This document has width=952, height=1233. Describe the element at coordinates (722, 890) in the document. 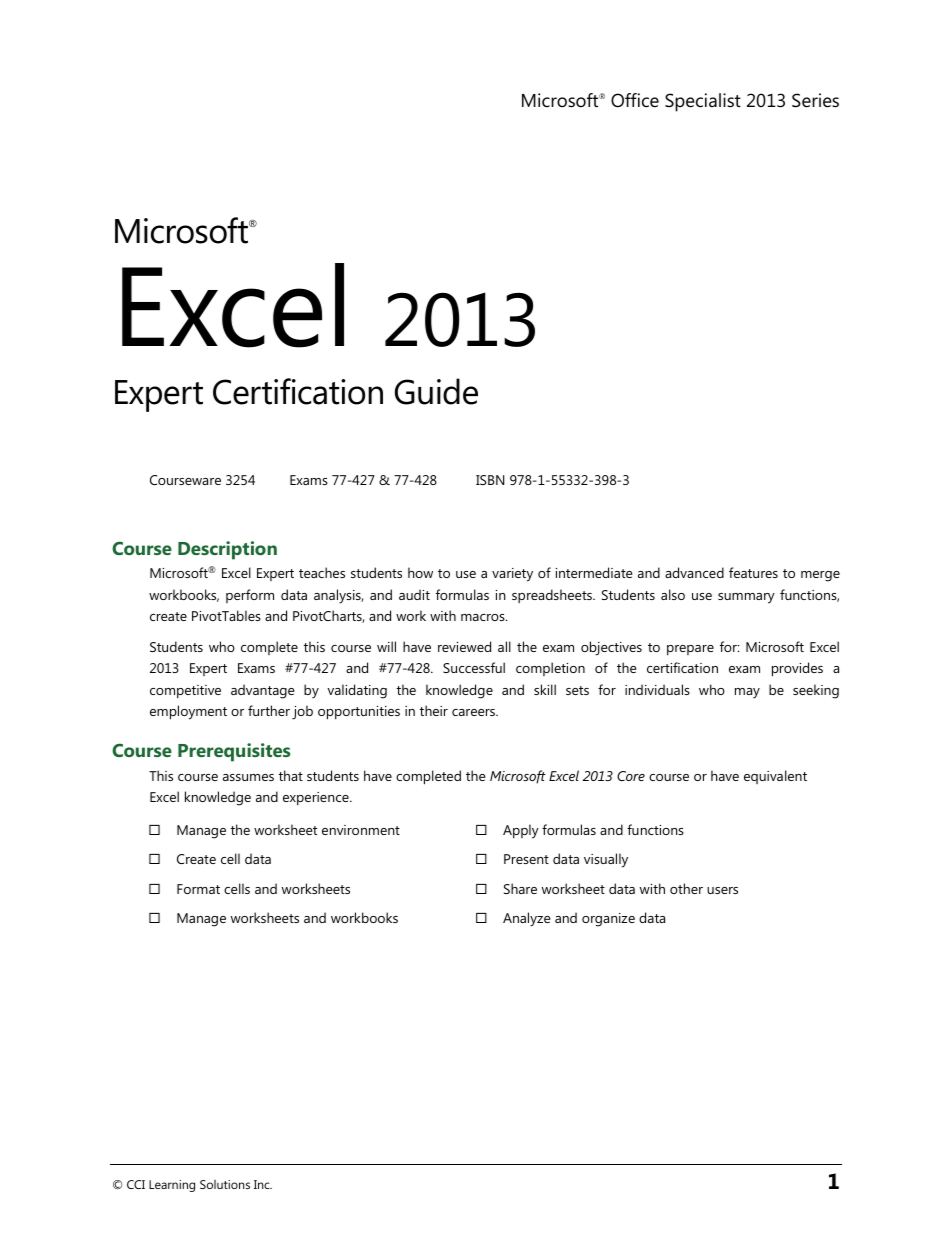

I see `users` at that location.
